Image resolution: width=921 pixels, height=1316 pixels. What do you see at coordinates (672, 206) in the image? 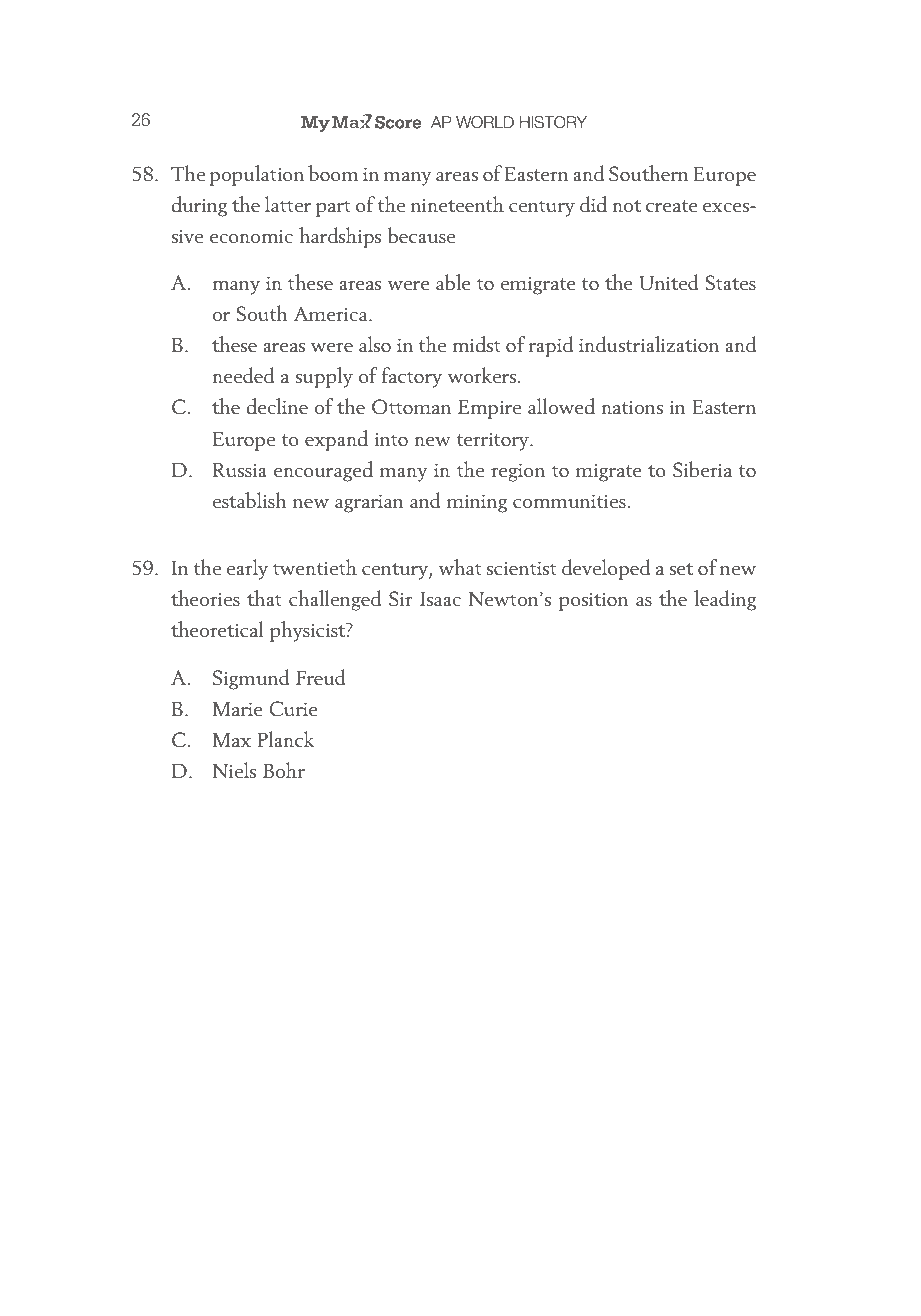
I see `create` at bounding box center [672, 206].
